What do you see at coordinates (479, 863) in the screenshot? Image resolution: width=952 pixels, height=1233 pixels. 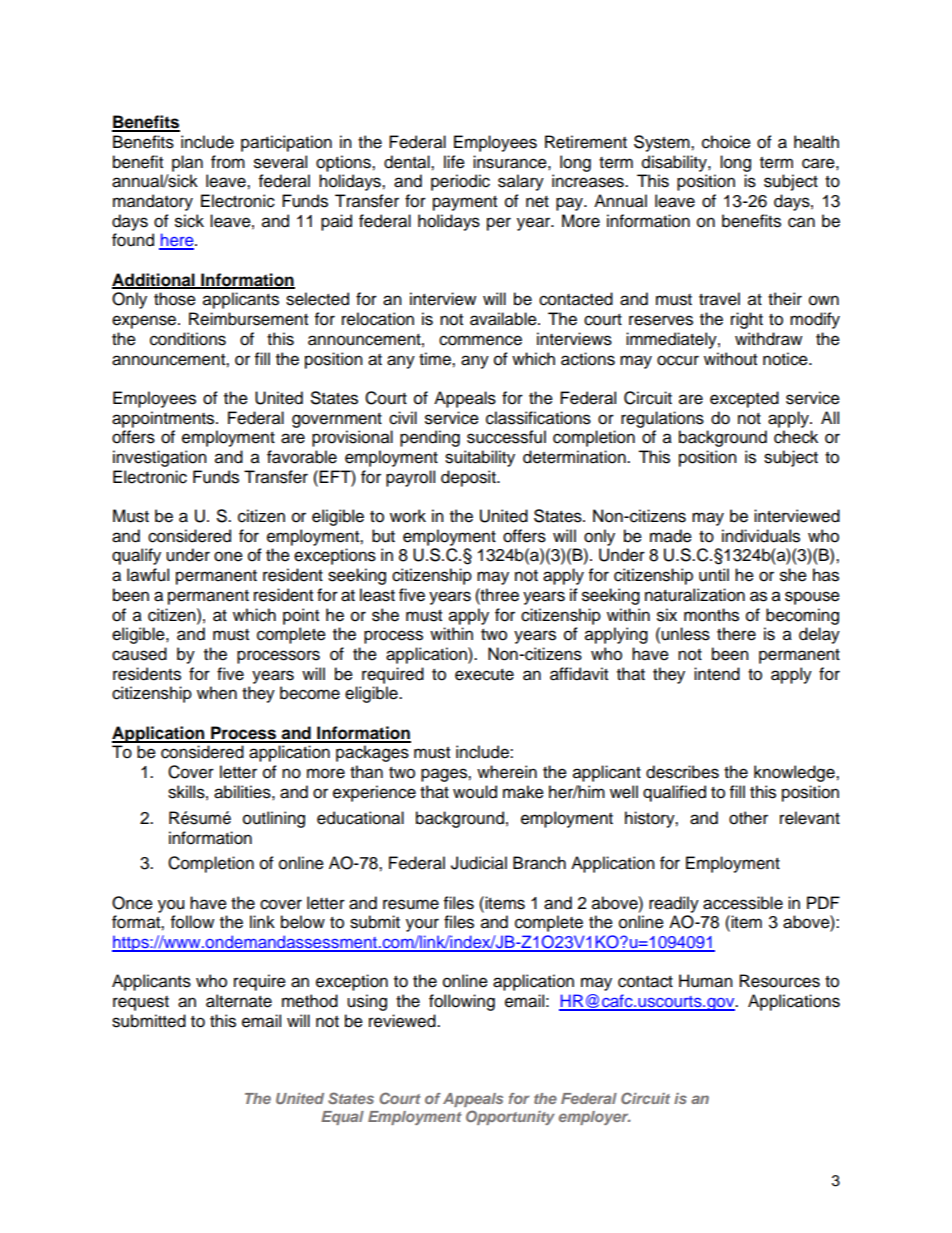 I see `Judicial` at bounding box center [479, 863].
